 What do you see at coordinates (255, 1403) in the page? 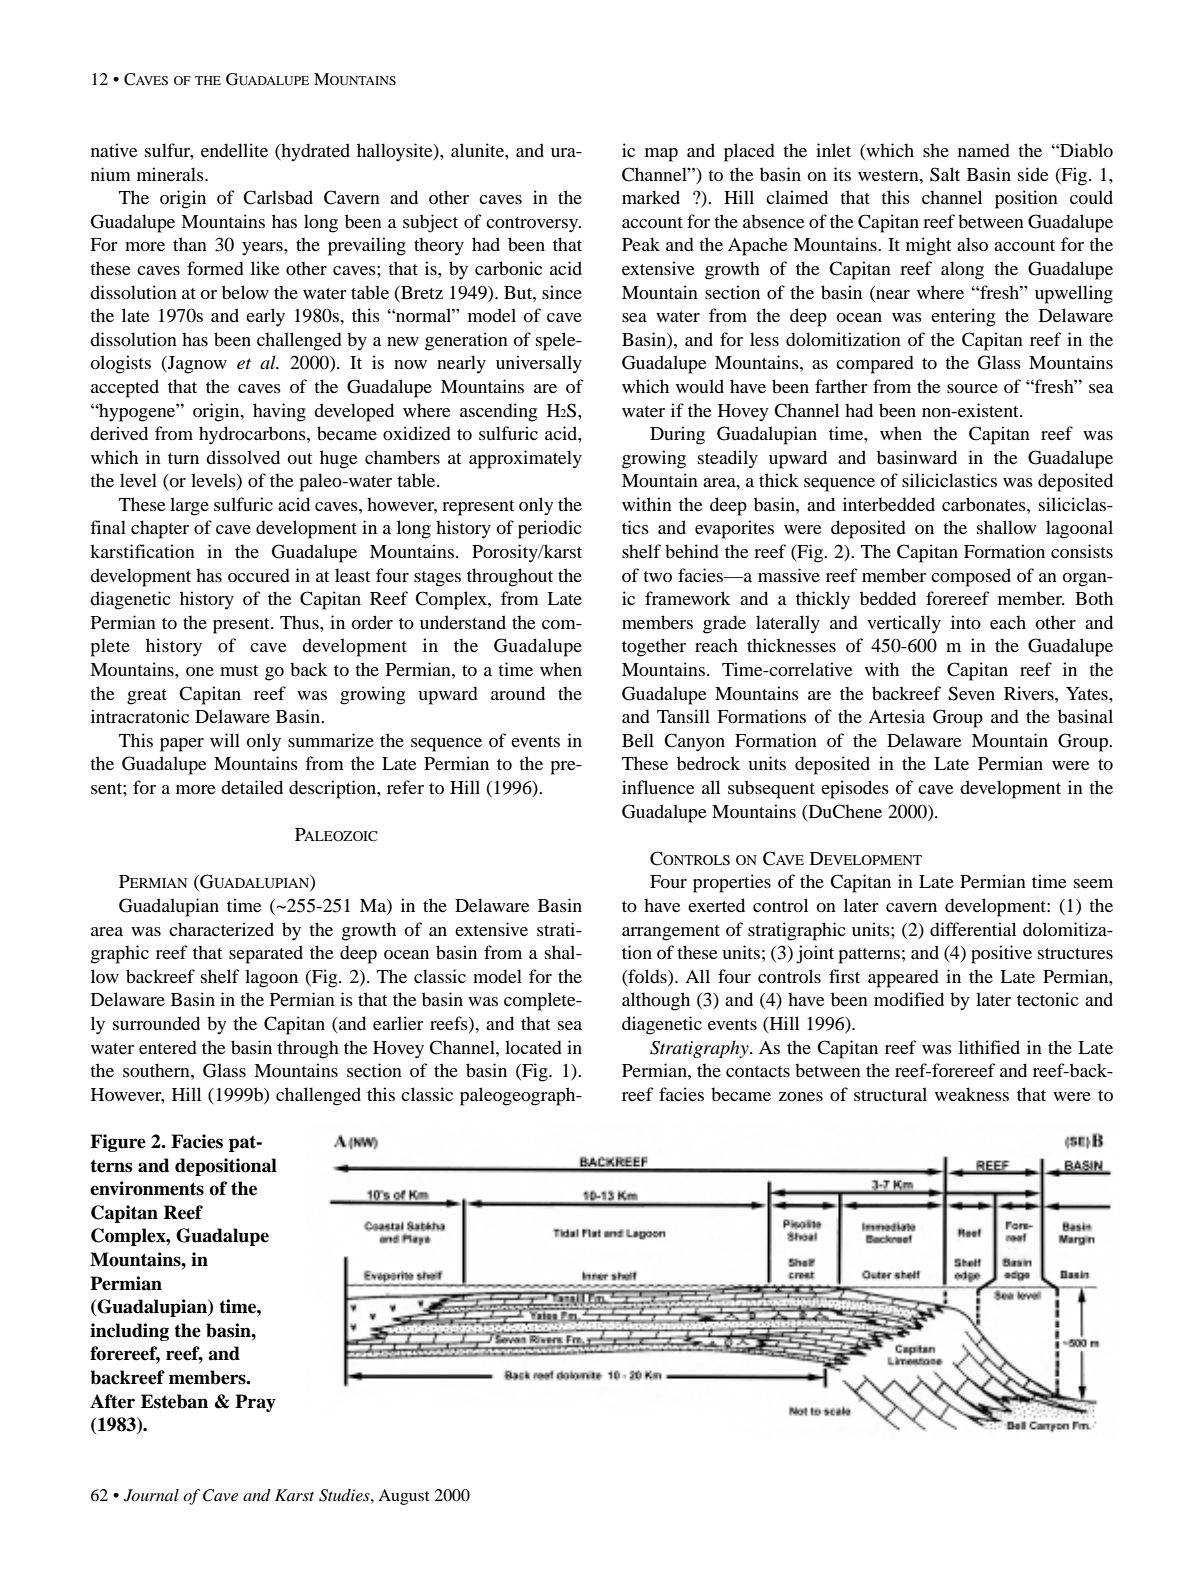
I see `Pray` at bounding box center [255, 1403].
